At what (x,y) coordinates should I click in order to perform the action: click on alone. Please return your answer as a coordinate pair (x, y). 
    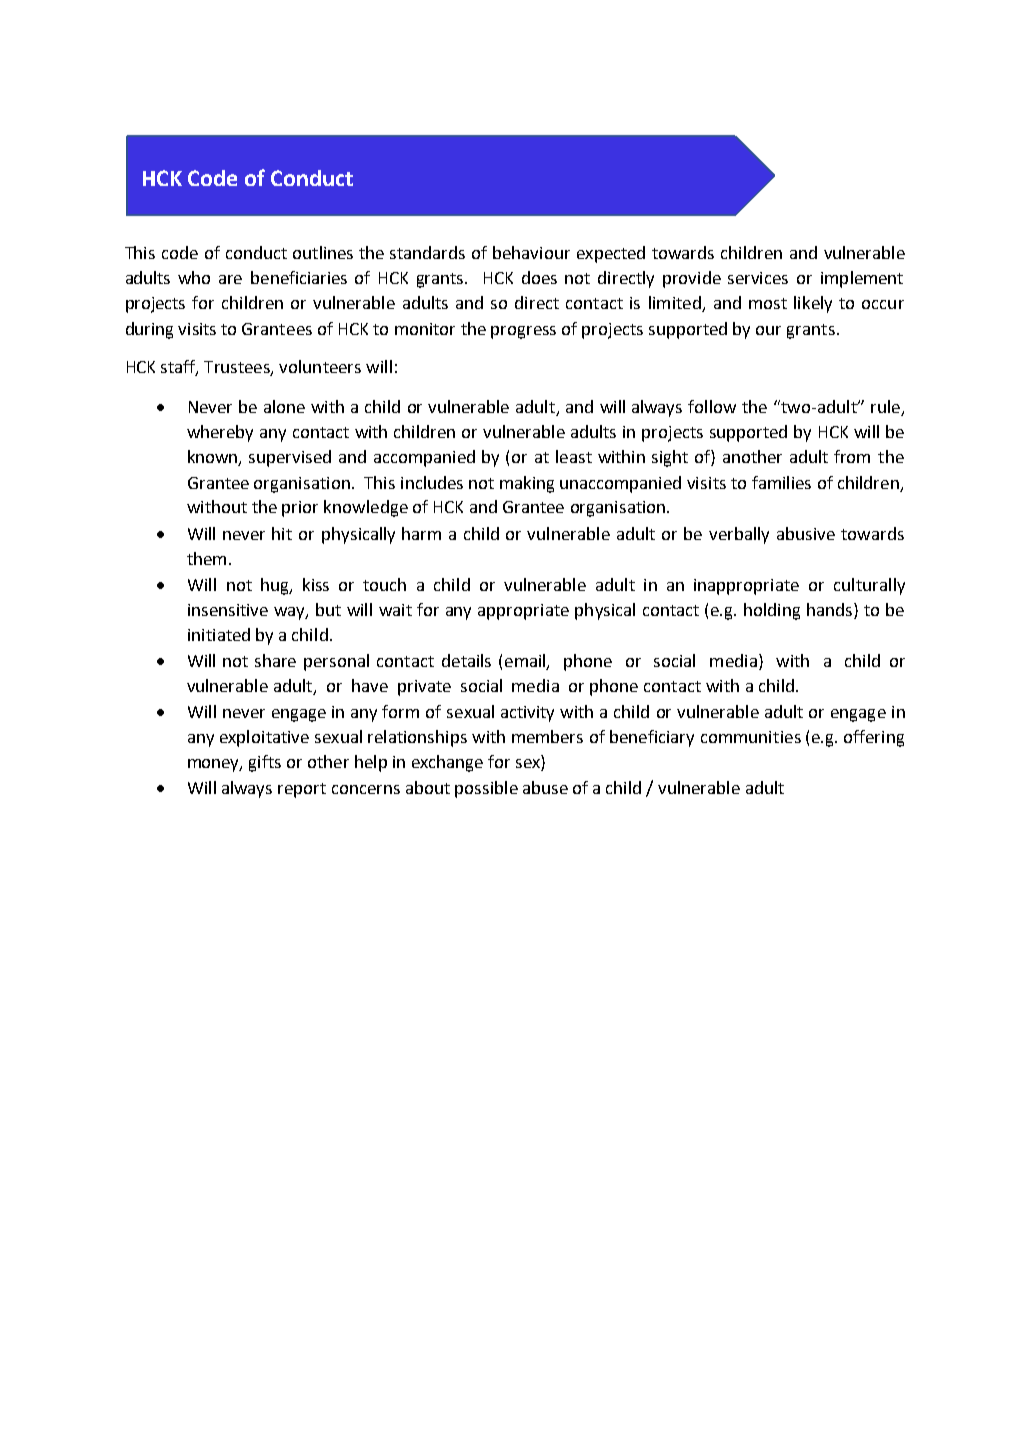
    Looking at the image, I should click on (284, 406).
